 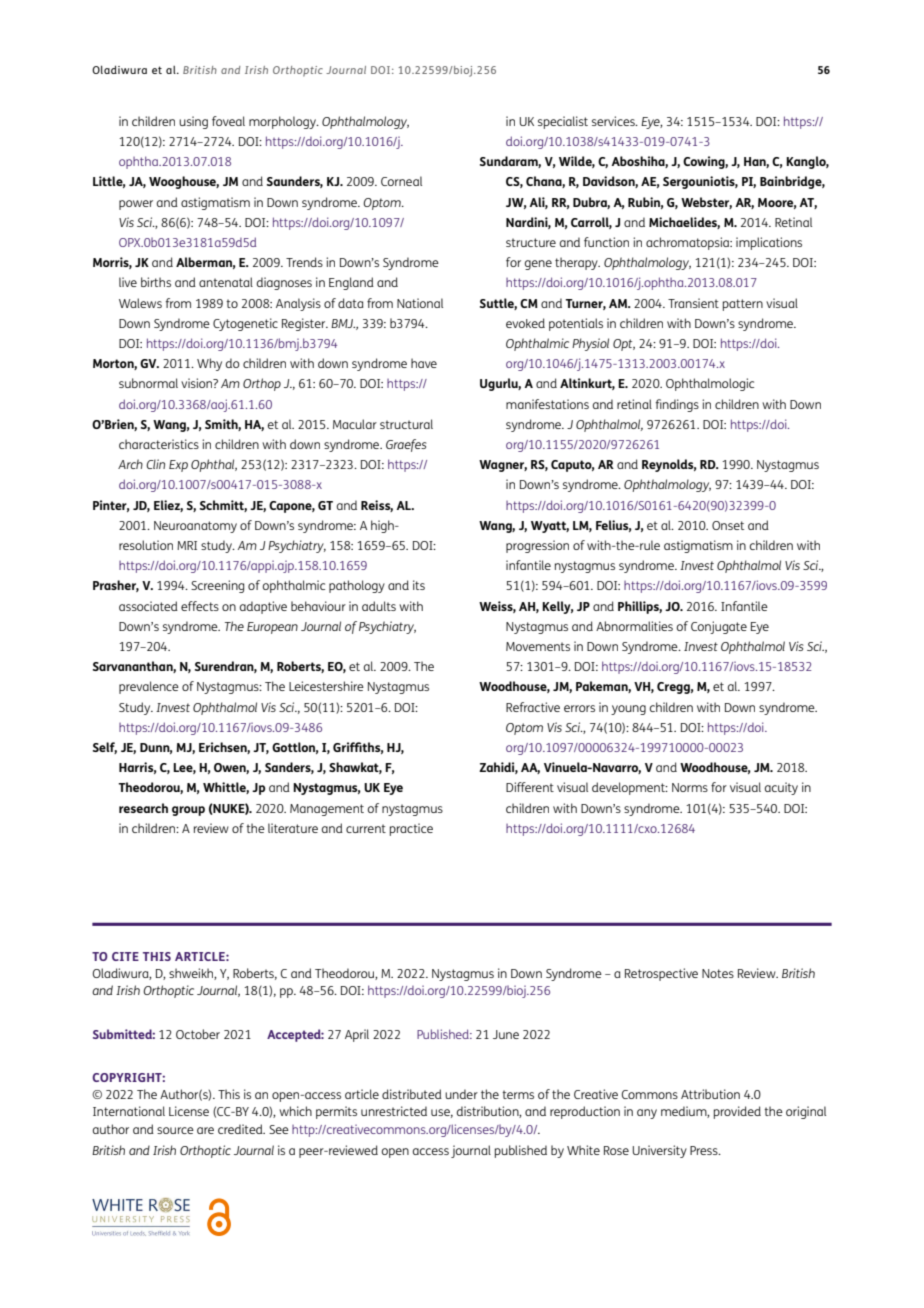 I want to click on source, so click(x=175, y=1130).
